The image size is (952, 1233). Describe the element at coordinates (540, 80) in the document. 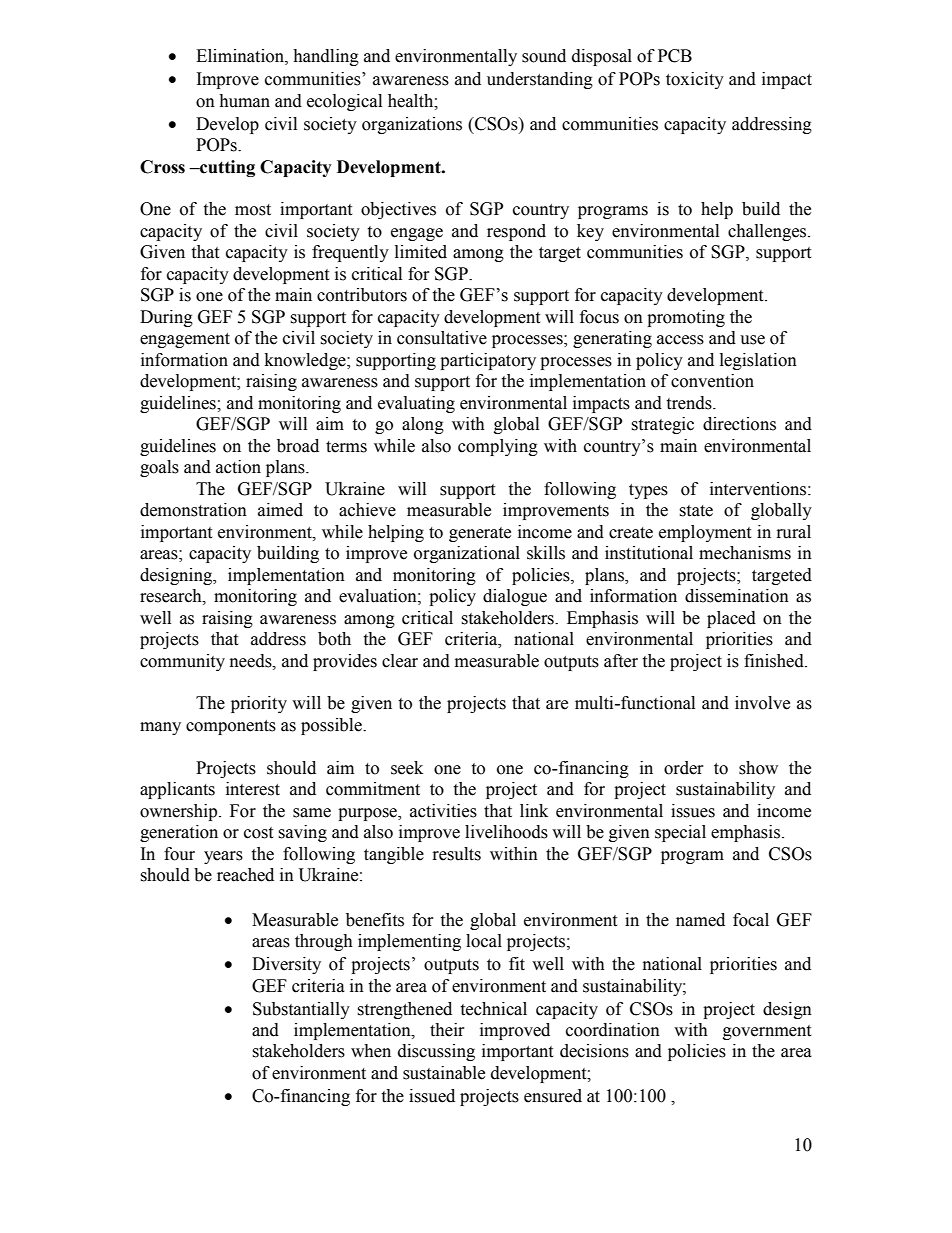

I see `understanding` at that location.
